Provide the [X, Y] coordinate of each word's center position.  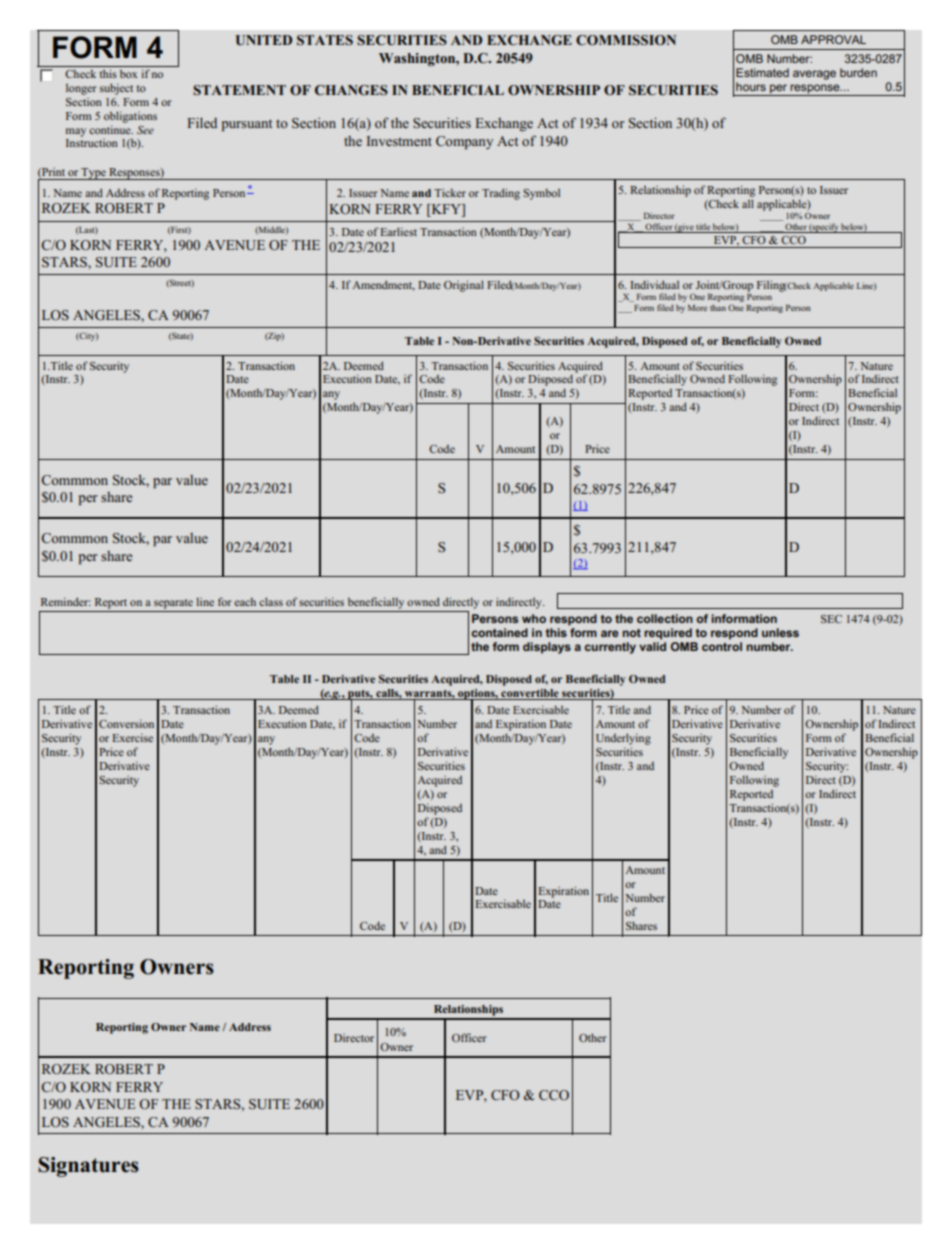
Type [94, 174]
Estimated [762, 72]
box [128, 74]
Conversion [126, 723]
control [722, 646]
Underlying [623, 739]
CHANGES [351, 90]
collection [665, 618]
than [718, 307]
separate [173, 604]
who [534, 618]
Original [464, 286]
